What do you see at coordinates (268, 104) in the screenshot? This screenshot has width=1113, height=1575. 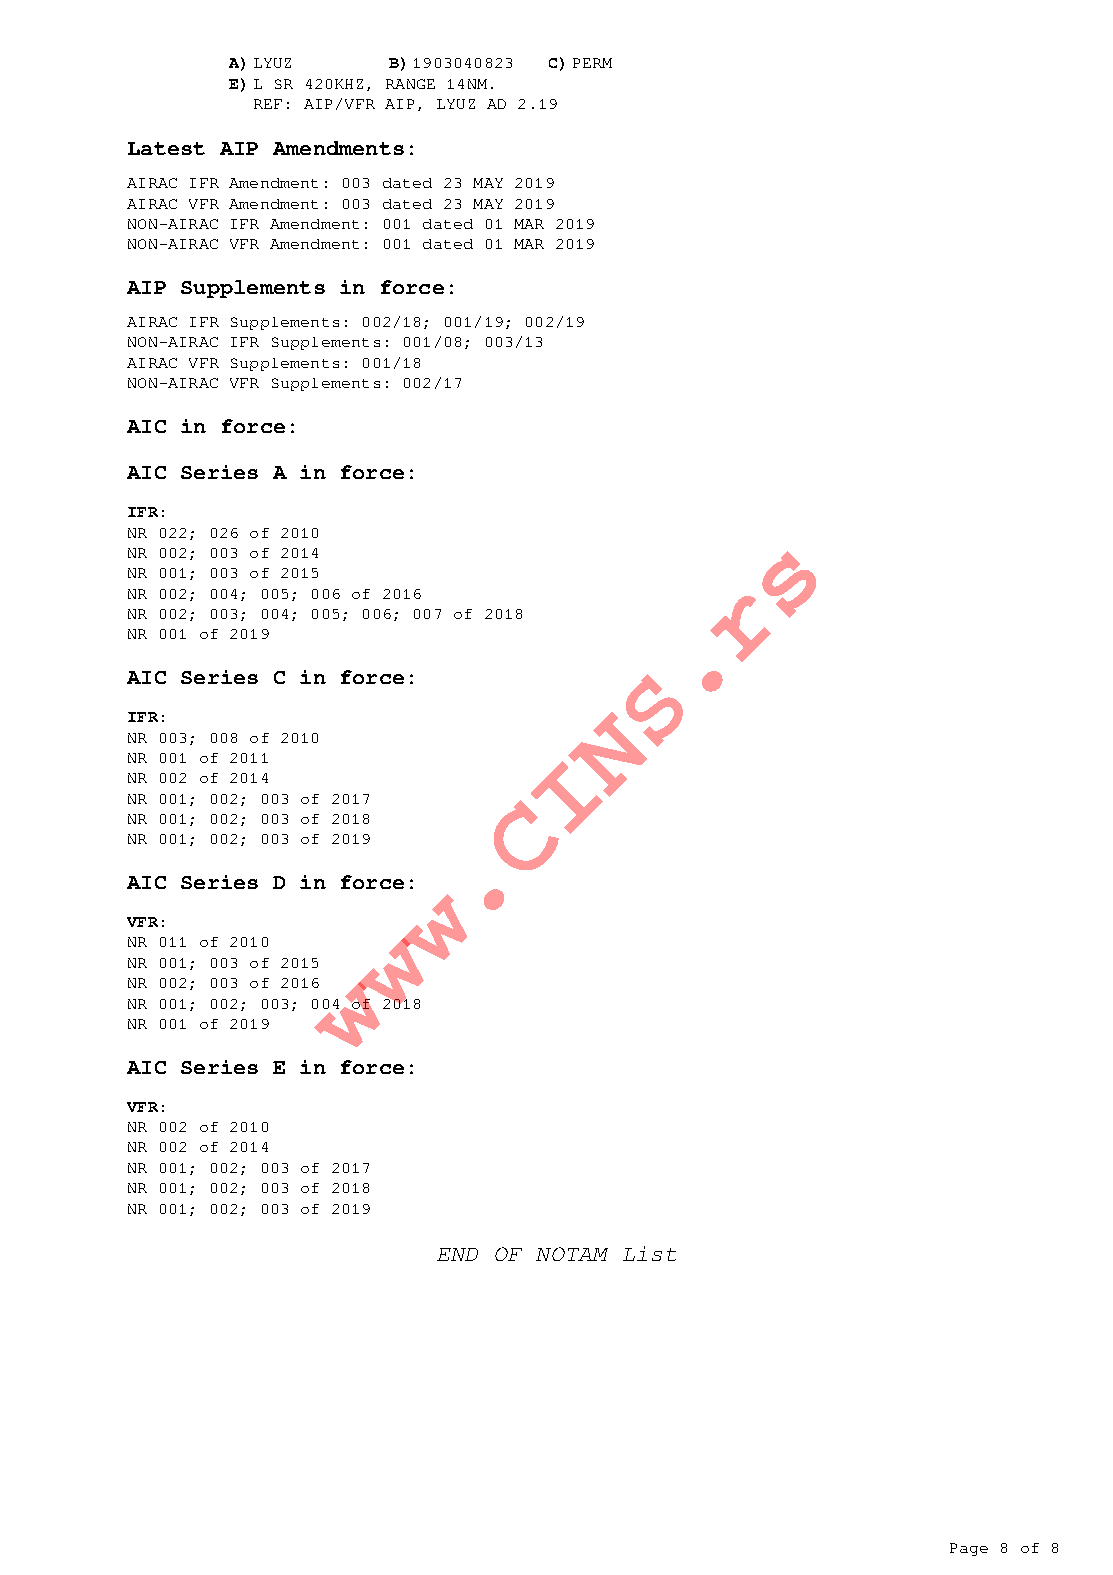 I see `REF` at bounding box center [268, 104].
